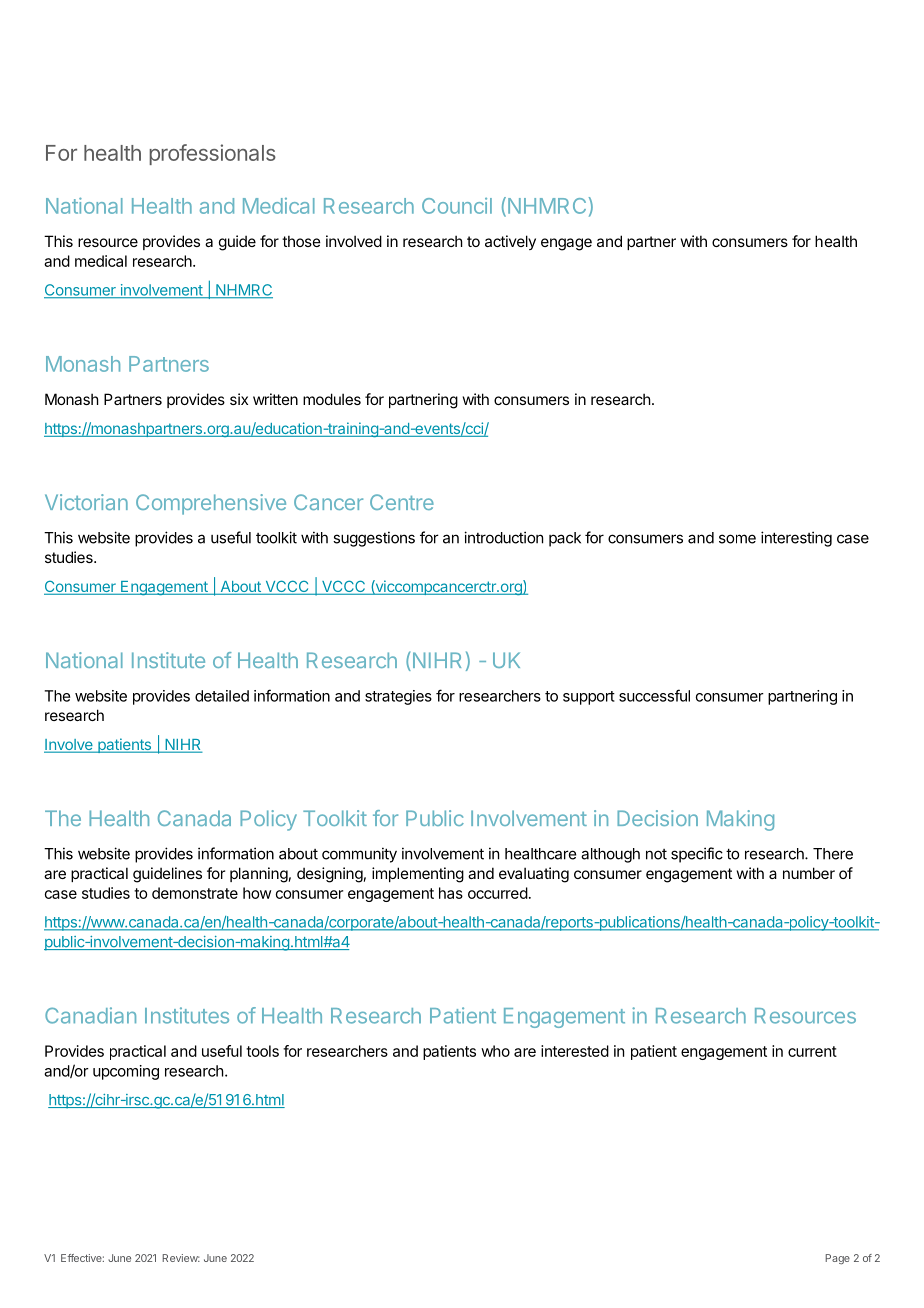 The width and height of the image is (924, 1308). What do you see at coordinates (457, 206) in the image?
I see `Council` at bounding box center [457, 206].
